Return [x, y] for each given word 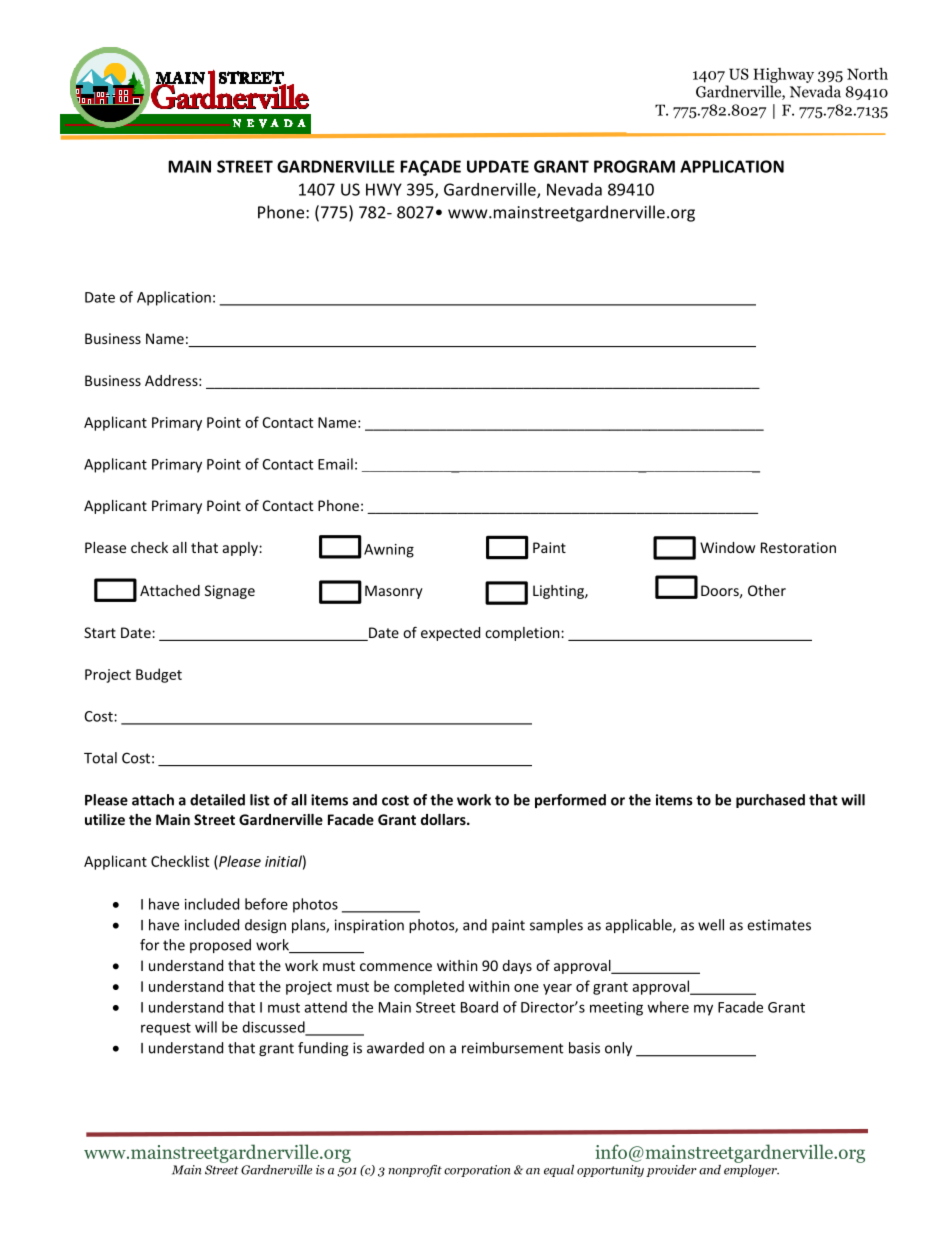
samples [556, 926]
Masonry [394, 592]
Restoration [798, 547]
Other [767, 590]
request [166, 1029]
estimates [779, 925]
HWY [384, 189]
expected [450, 634]
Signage [230, 592]
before [266, 904]
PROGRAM [634, 166]
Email [335, 464]
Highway [783, 75]
